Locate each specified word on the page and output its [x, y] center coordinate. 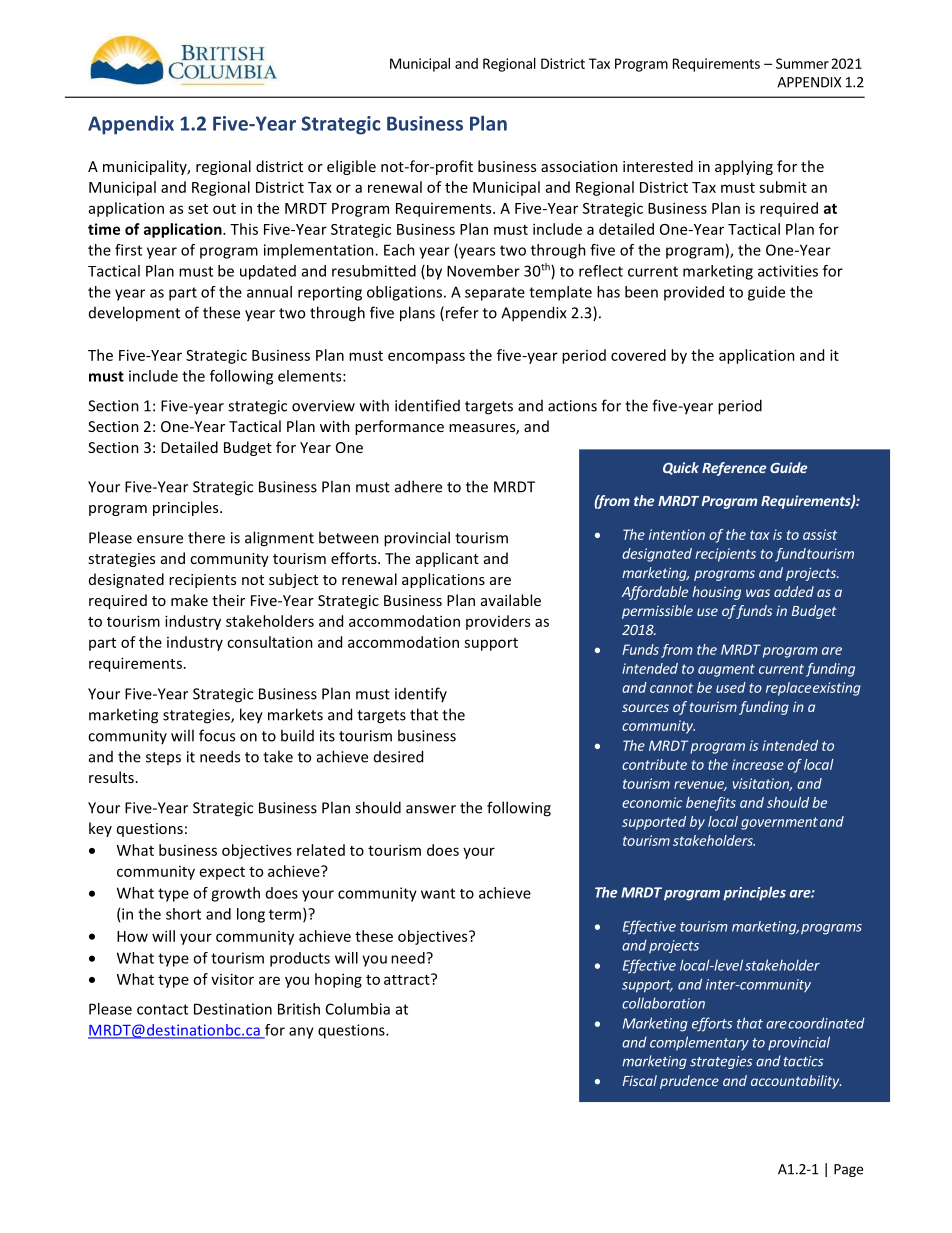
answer [431, 809]
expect [222, 873]
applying [744, 167]
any [301, 1033]
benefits [711, 804]
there [206, 537]
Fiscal [639, 1080]
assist [820, 534]
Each [399, 250]
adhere [418, 486]
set [198, 209]
